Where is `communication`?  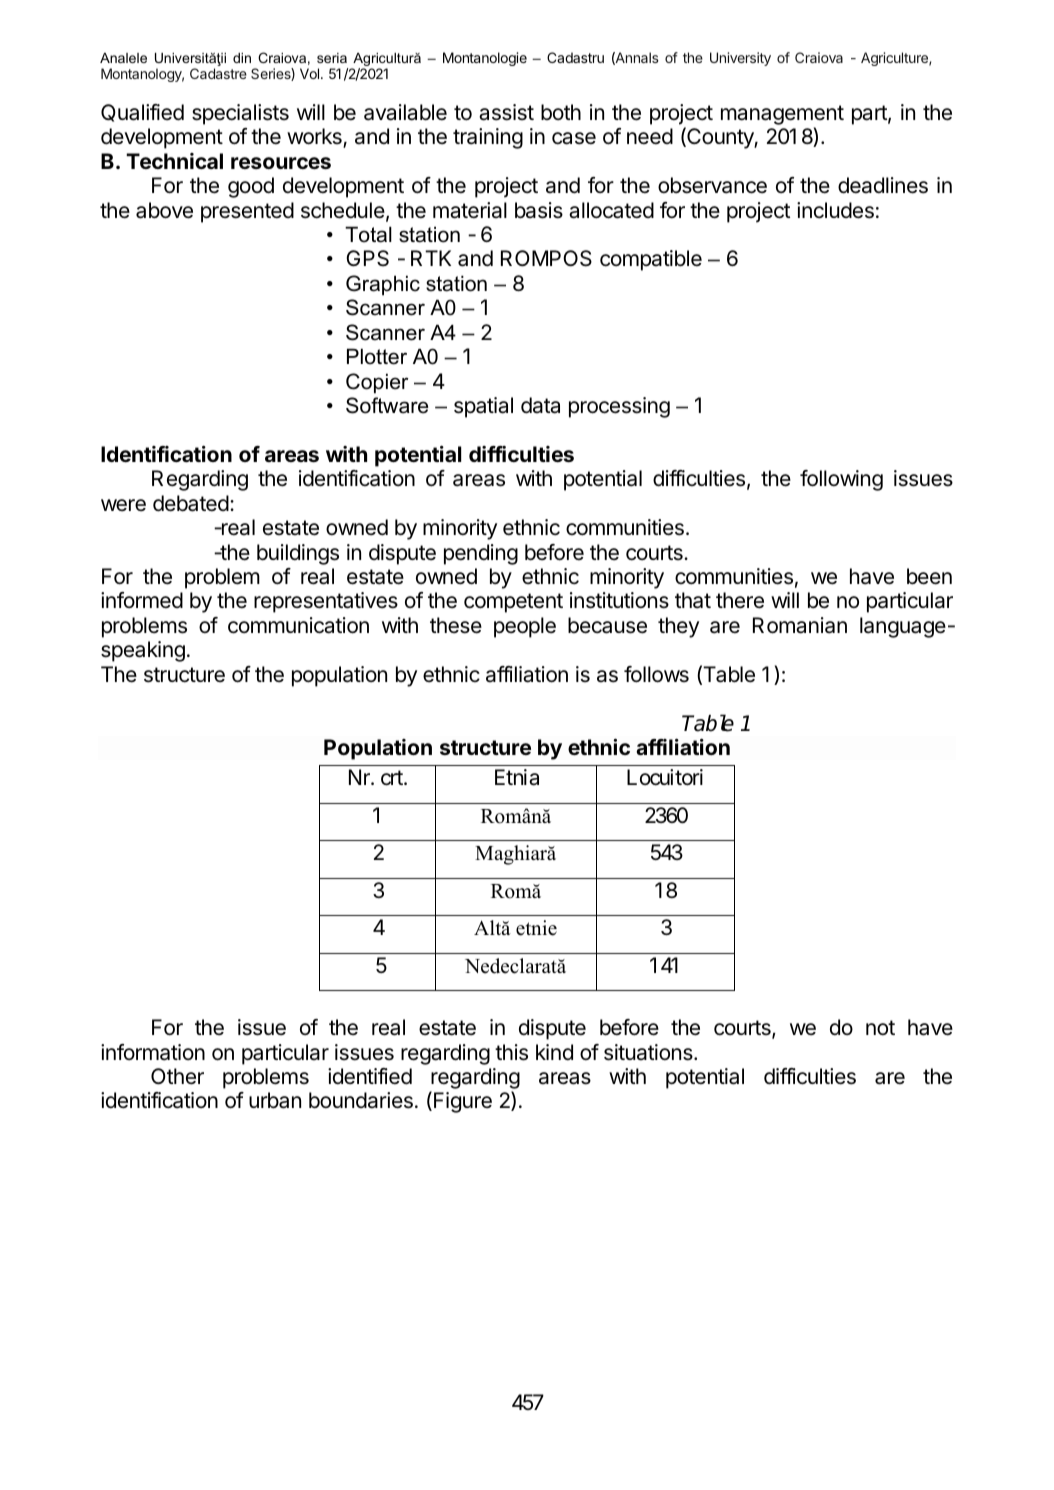
communication is located at coordinates (298, 625).
